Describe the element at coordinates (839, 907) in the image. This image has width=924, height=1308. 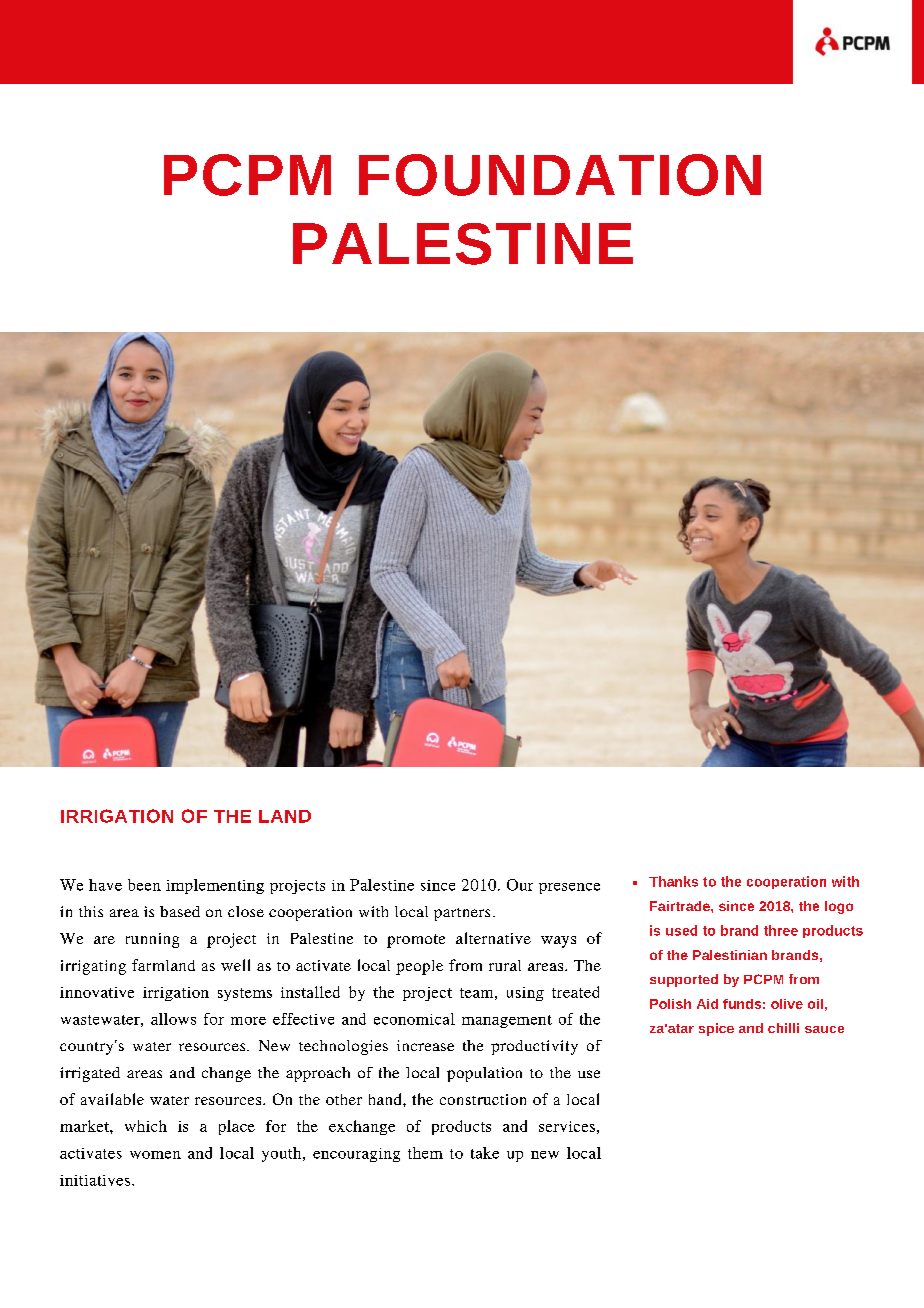
I see `logo` at that location.
